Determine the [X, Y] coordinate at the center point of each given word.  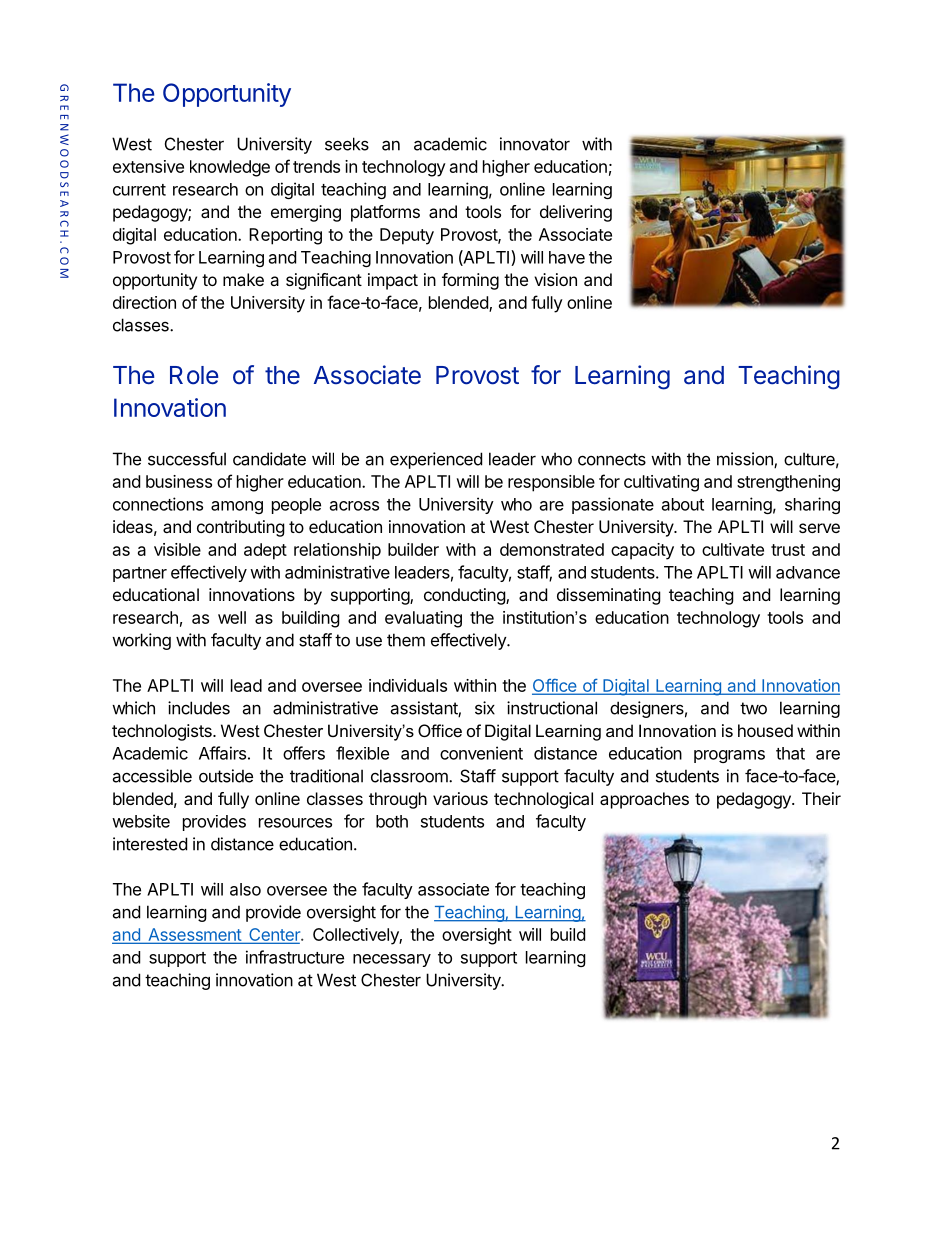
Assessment [194, 935]
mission [746, 460]
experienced [436, 460]
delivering [576, 213]
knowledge [230, 168]
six [485, 708]
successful [187, 459]
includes [199, 708]
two [753, 708]
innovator [535, 144]
